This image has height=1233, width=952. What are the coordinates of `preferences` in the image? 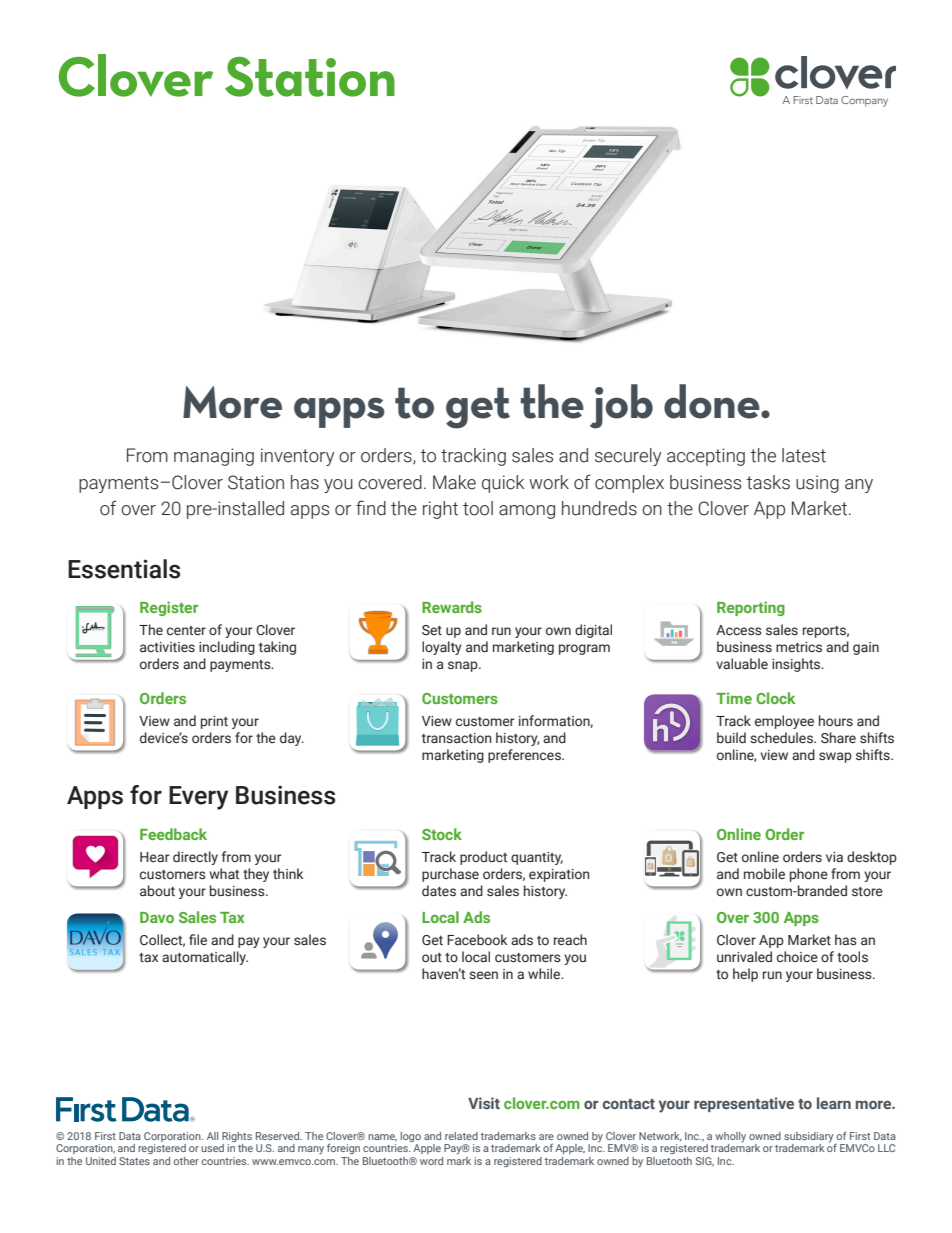 It's located at (525, 756).
